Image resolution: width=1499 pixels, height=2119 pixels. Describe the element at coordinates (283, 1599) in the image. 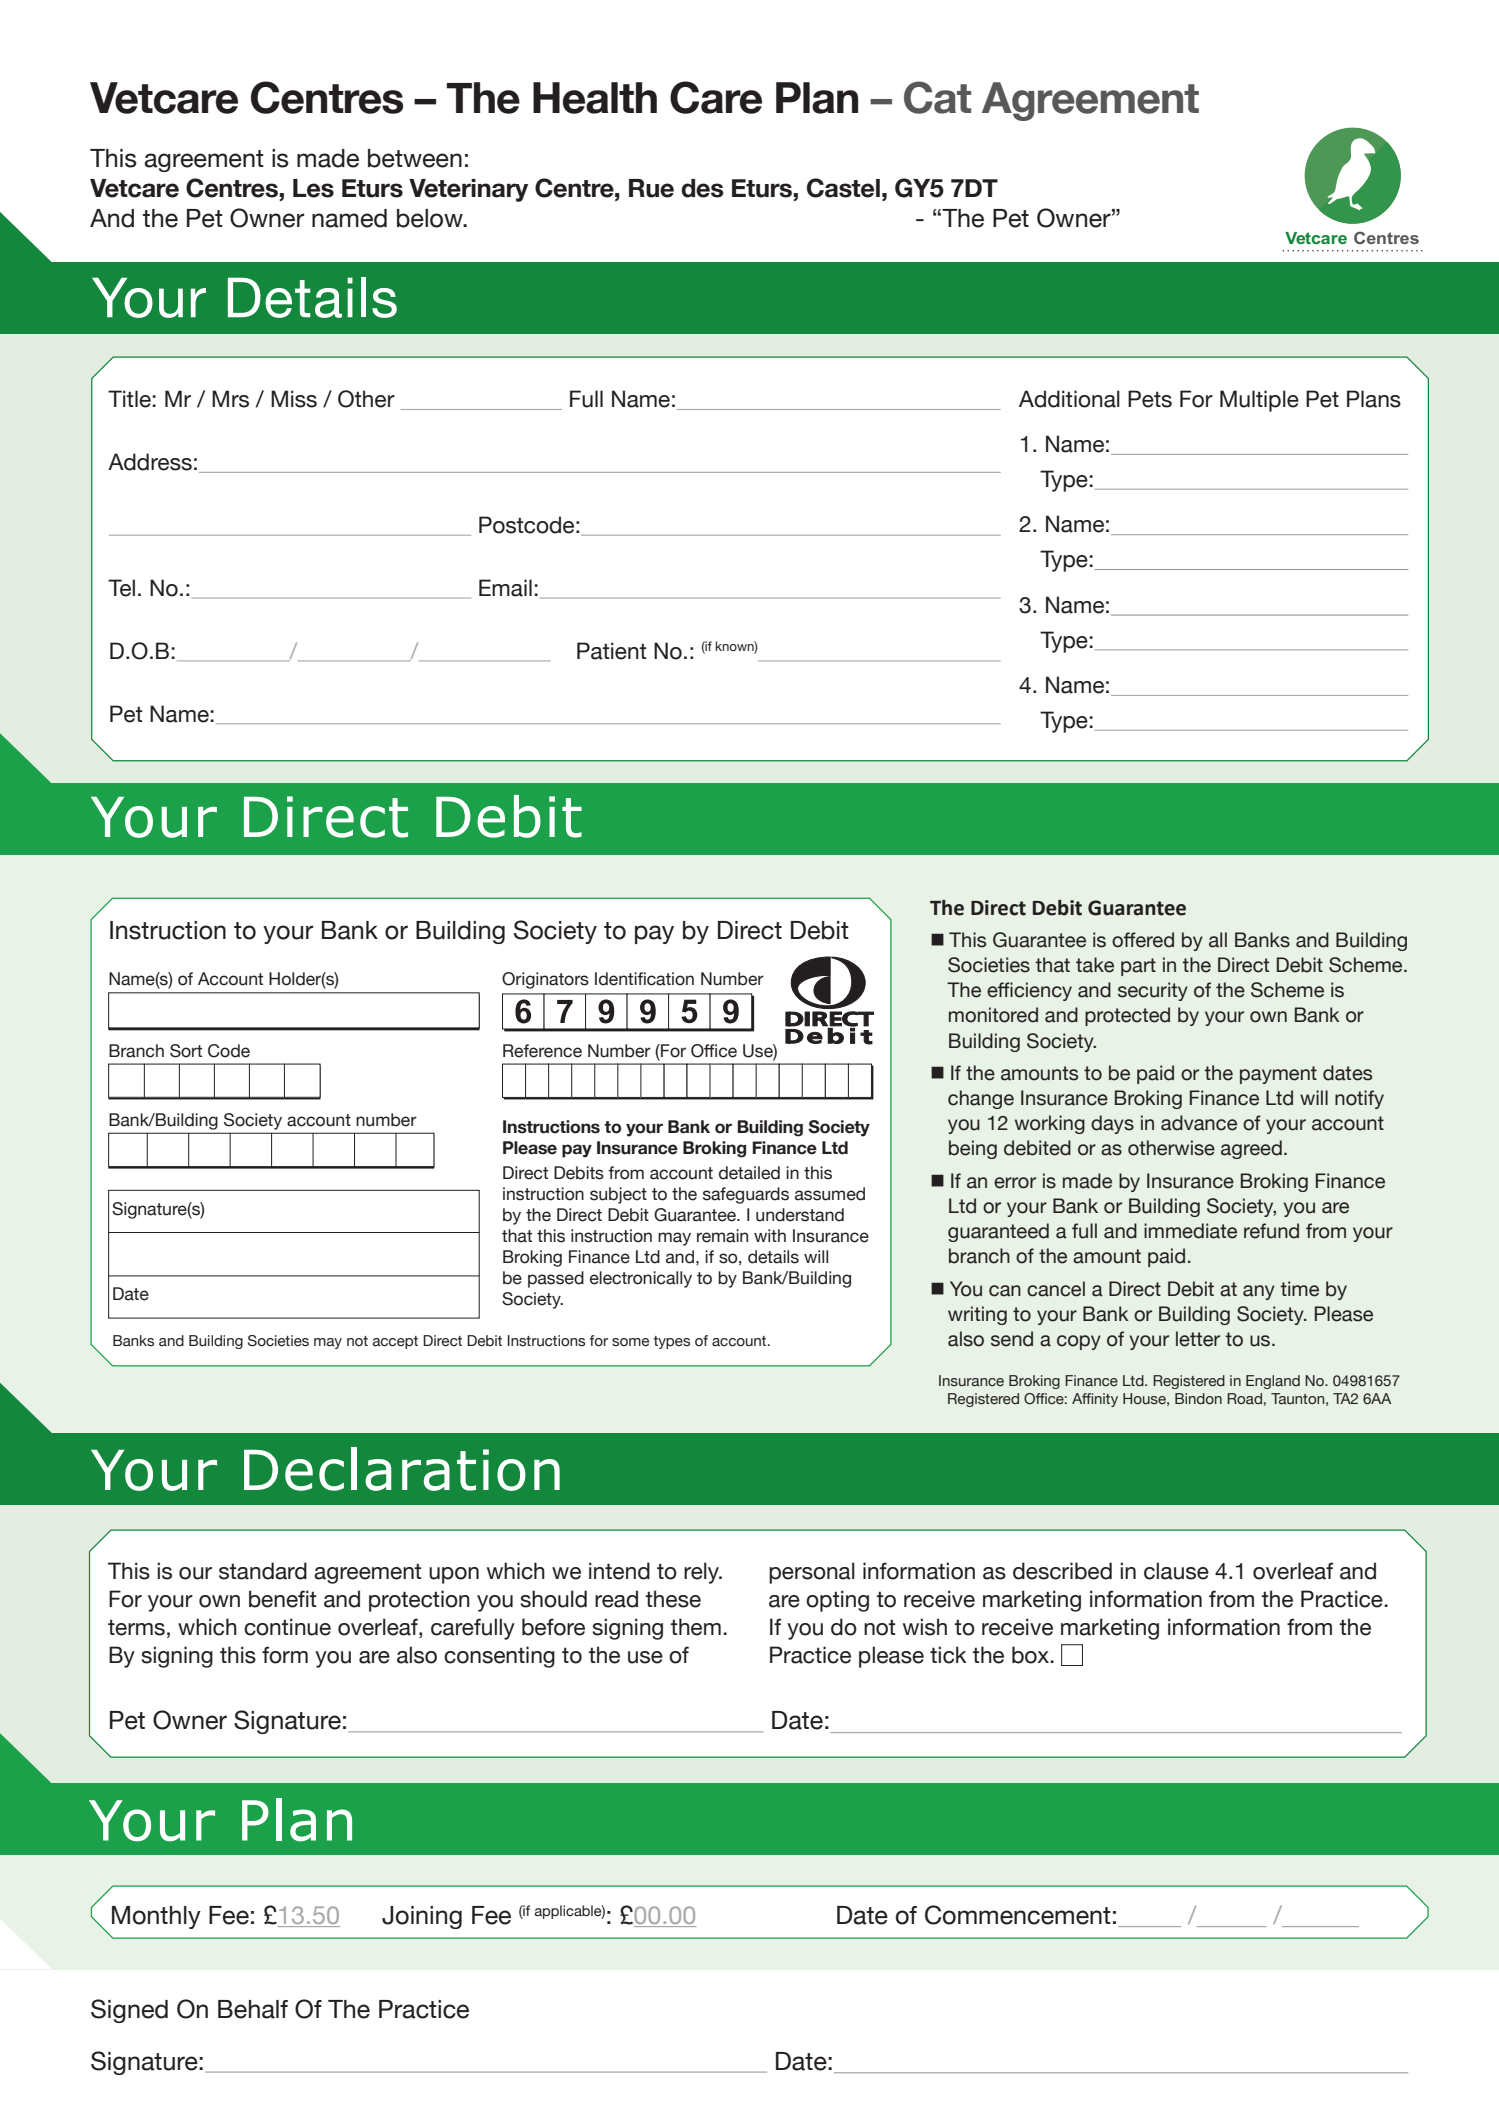

I see `benefit` at that location.
